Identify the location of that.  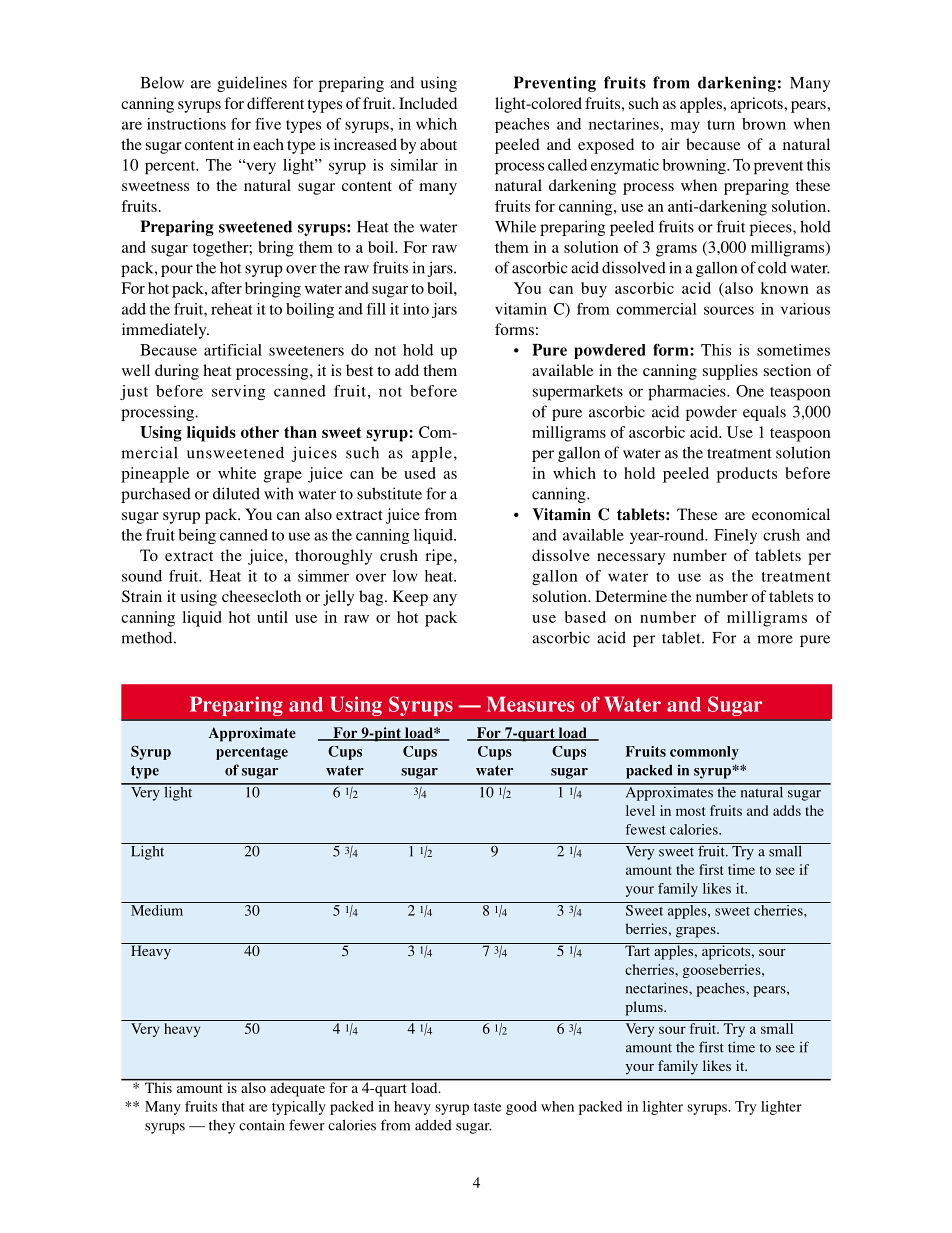
(233, 1106).
